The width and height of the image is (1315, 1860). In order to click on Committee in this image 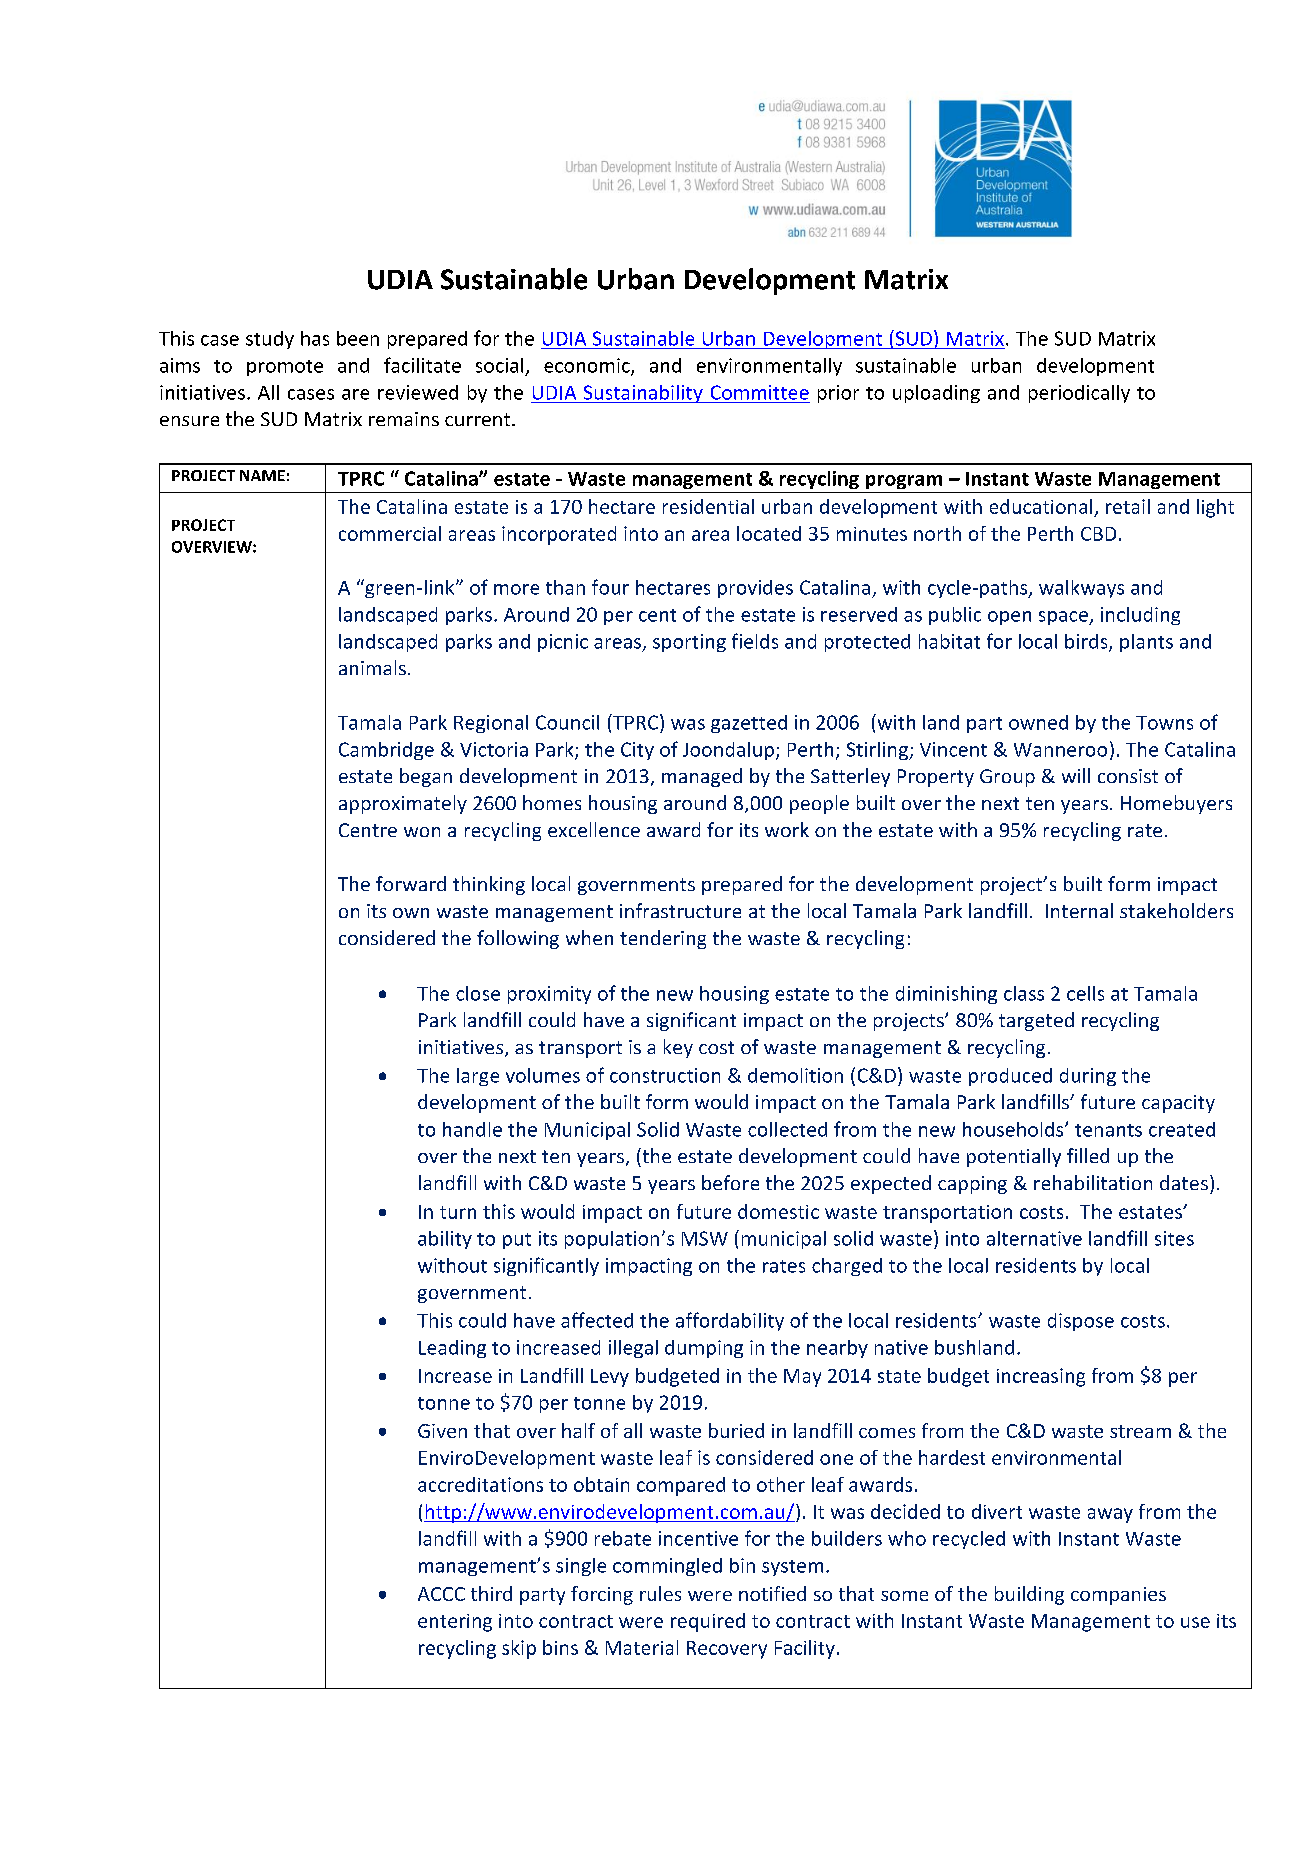, I will do `click(760, 392)`.
